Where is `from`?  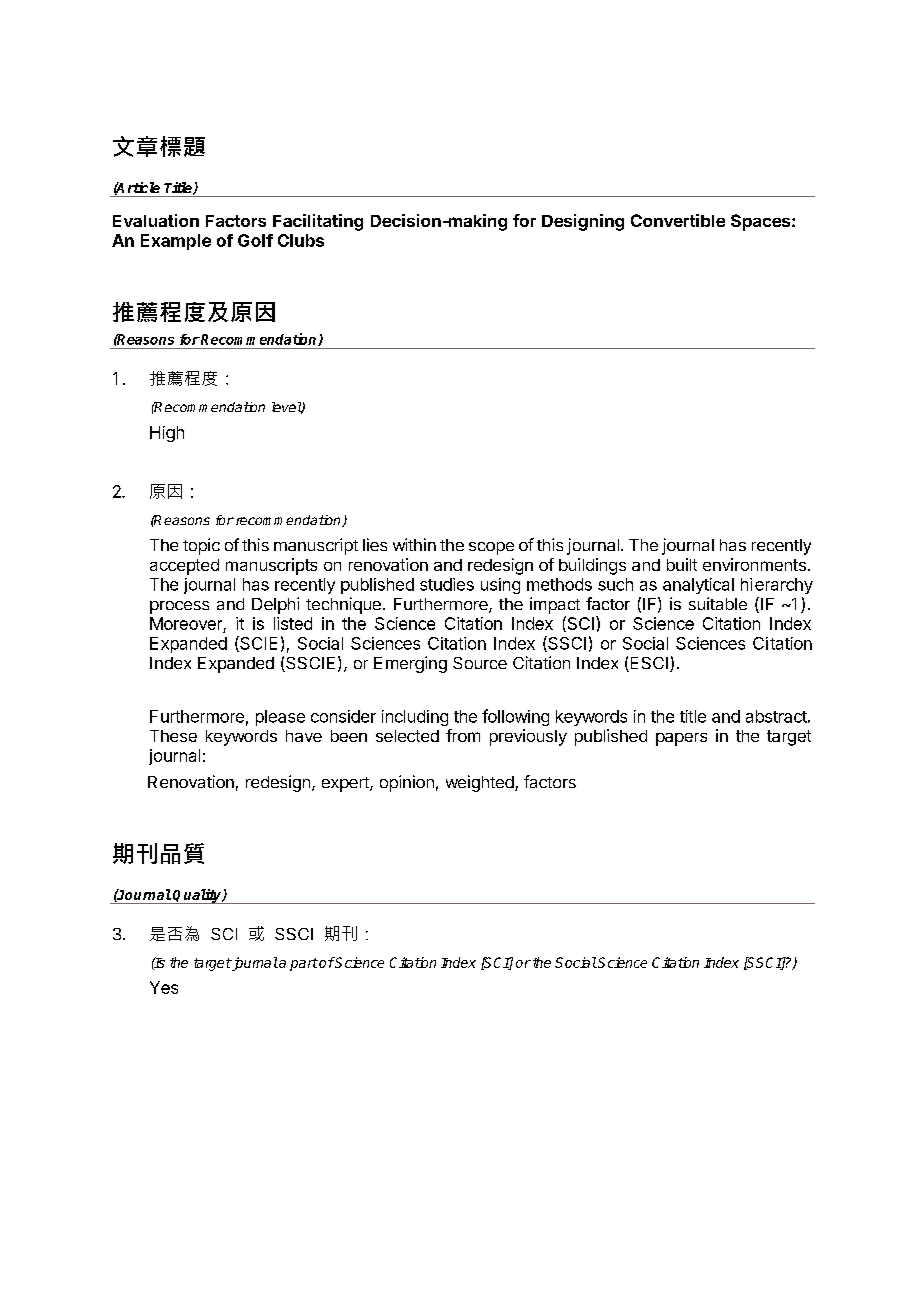
from is located at coordinates (463, 735).
